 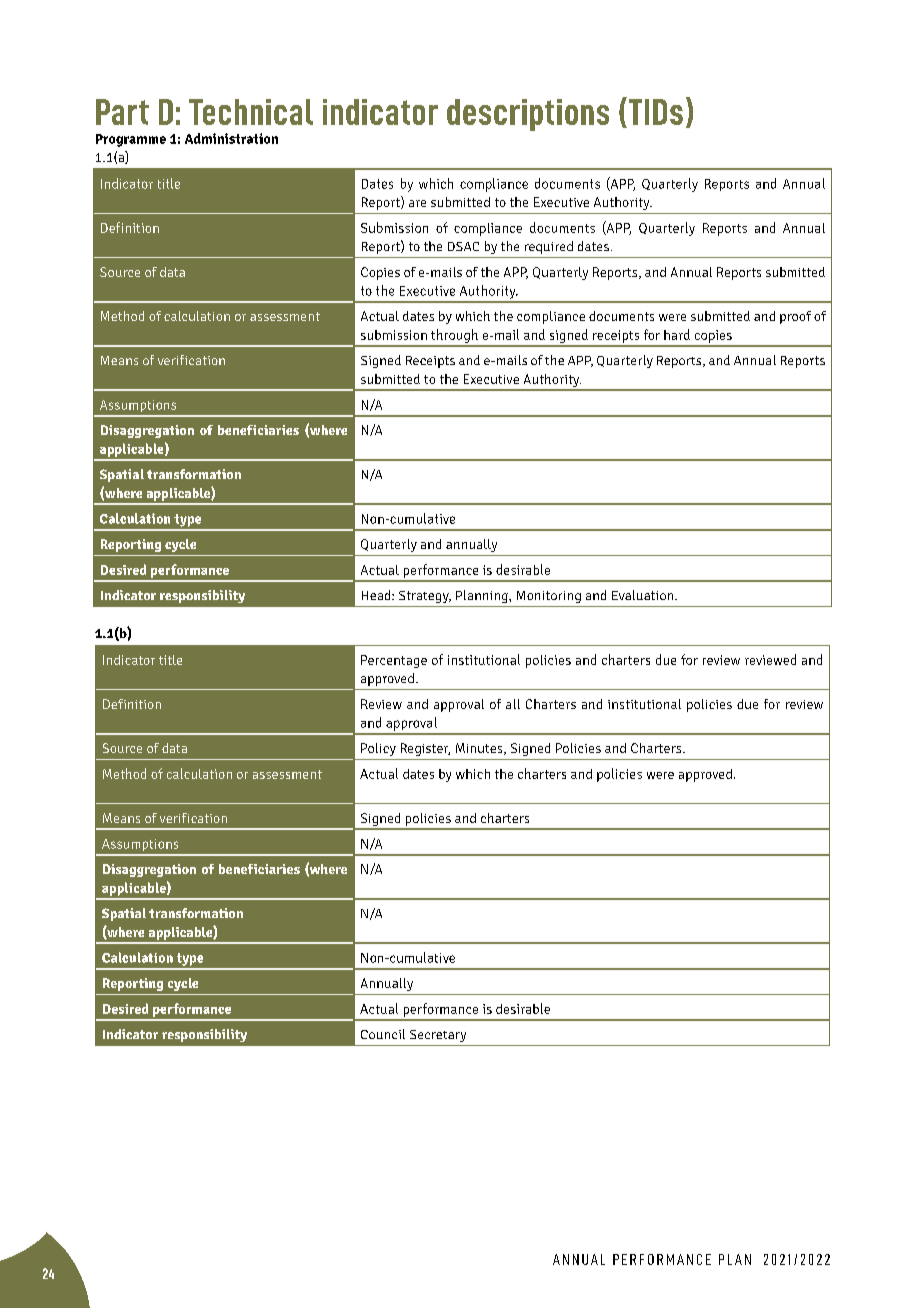 I want to click on Register, so click(x=425, y=749).
